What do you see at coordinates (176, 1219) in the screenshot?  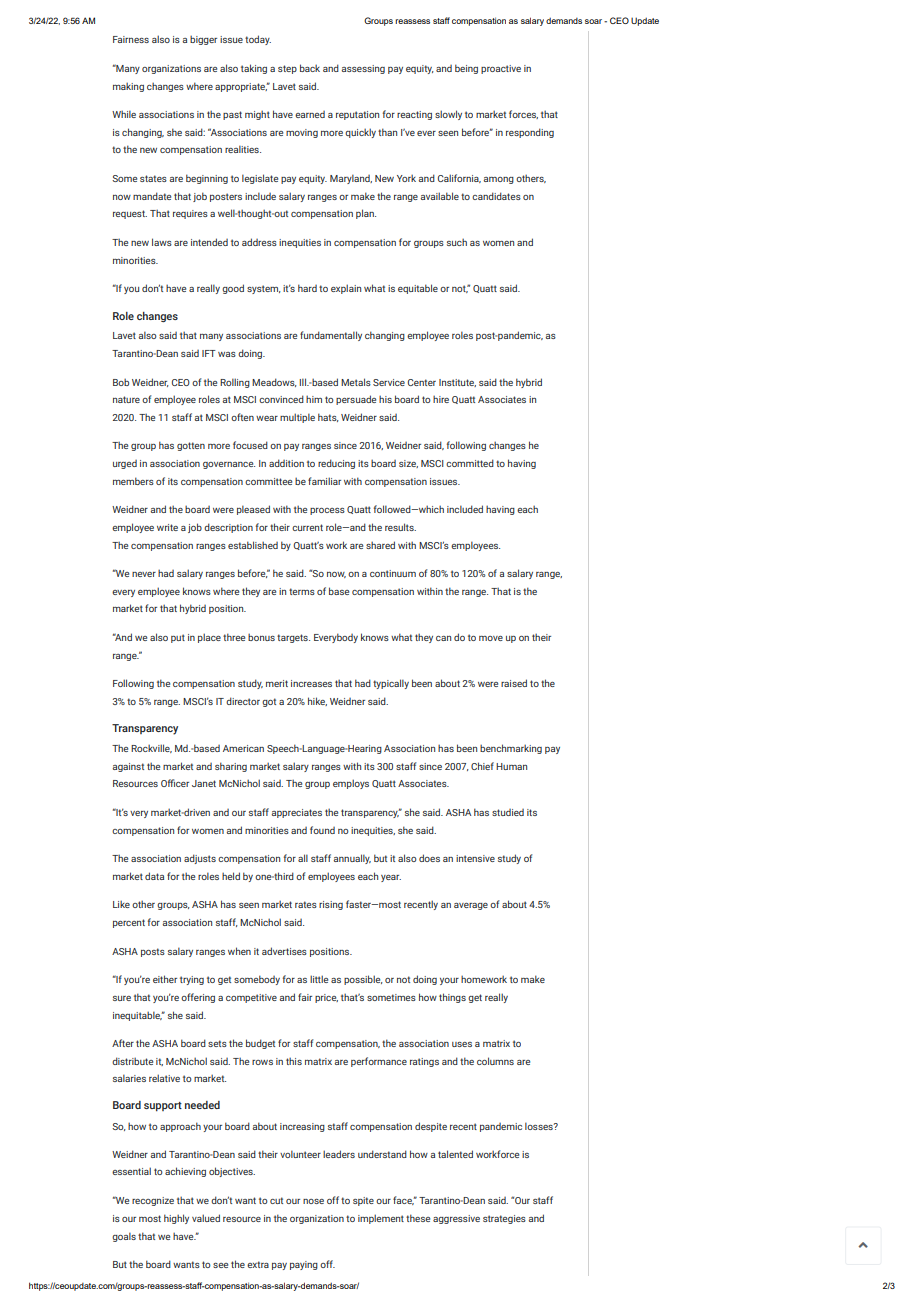 I see `highly` at bounding box center [176, 1219].
